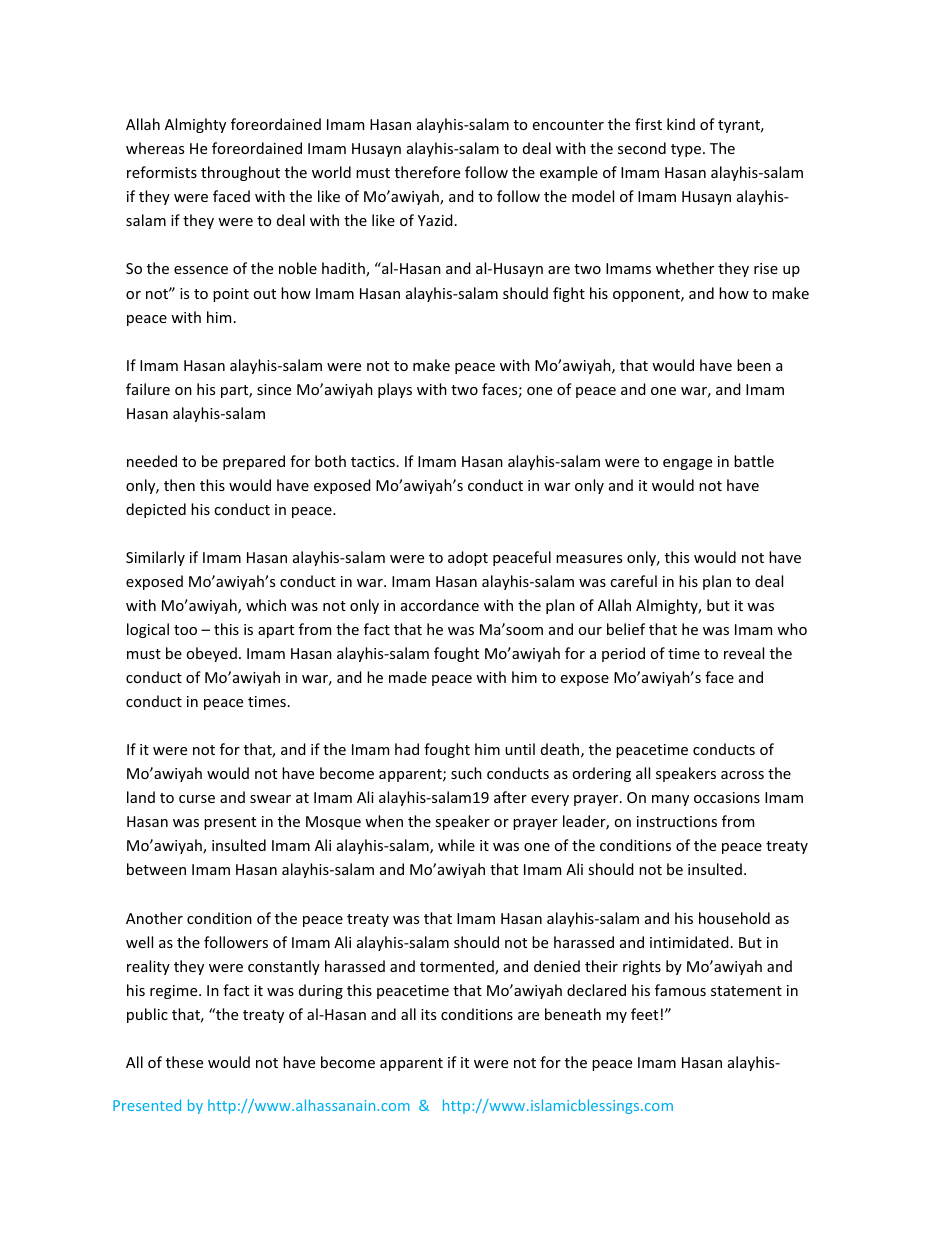  What do you see at coordinates (395, 390) in the document?
I see `plays` at bounding box center [395, 390].
